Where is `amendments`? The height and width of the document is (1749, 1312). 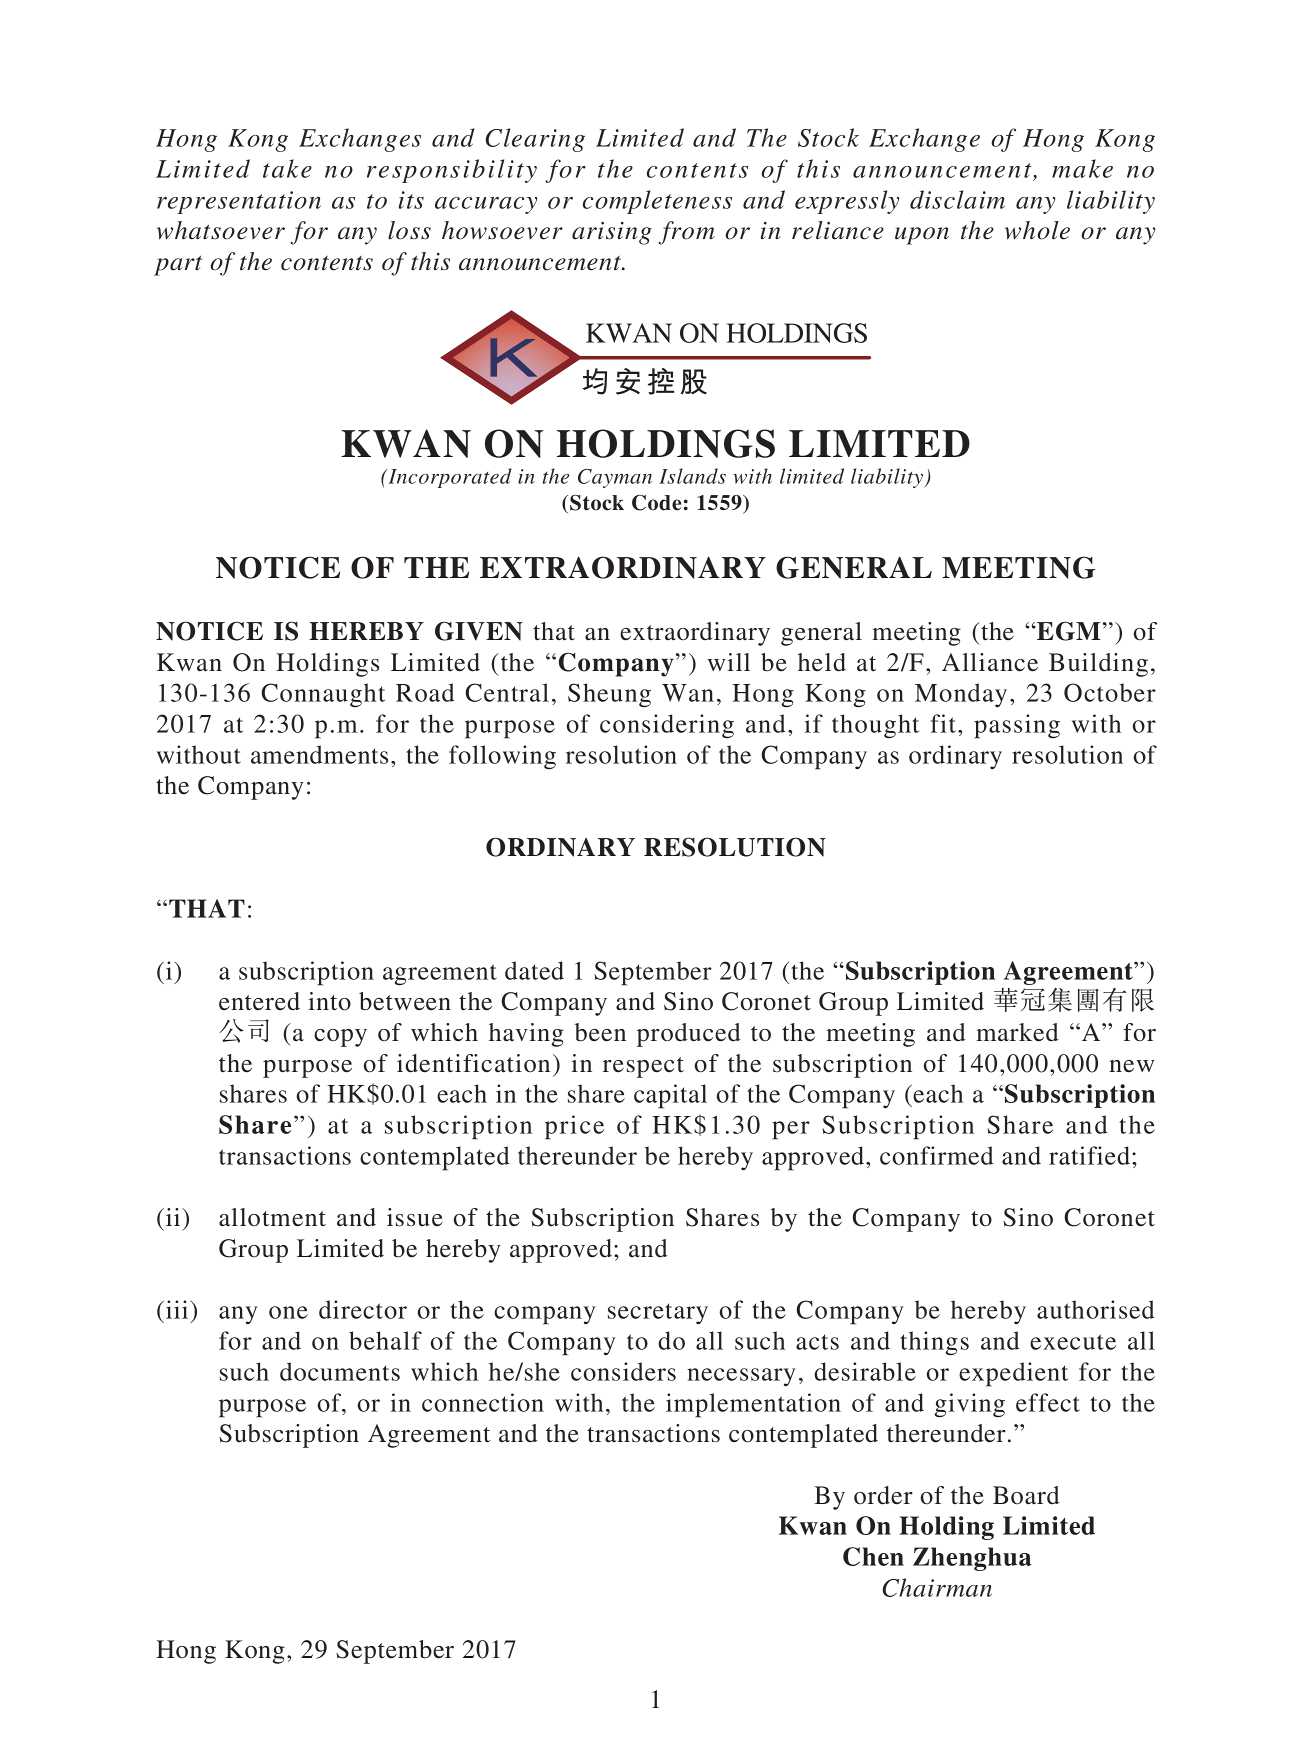 amendments is located at coordinates (319, 754).
